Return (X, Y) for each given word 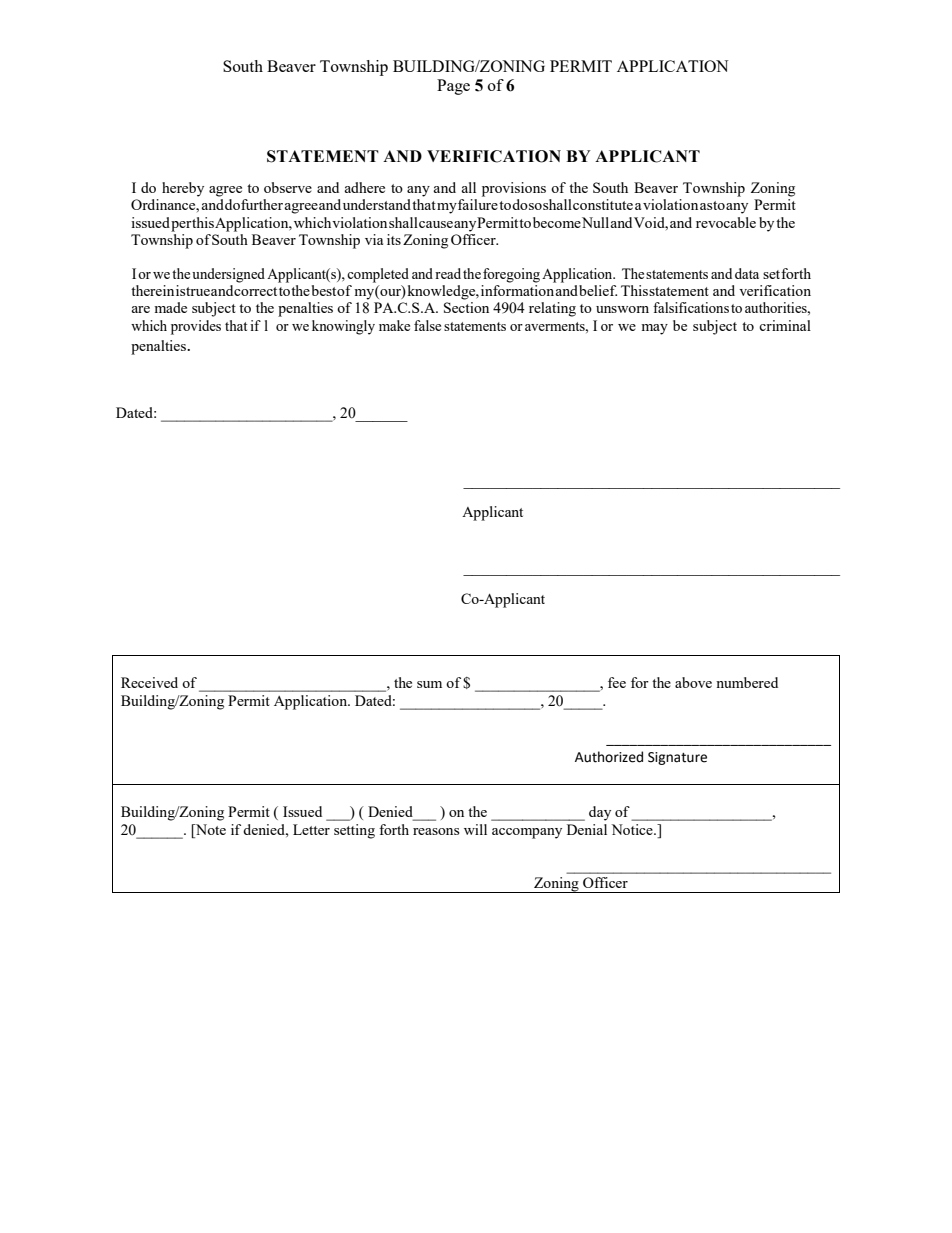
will (475, 829)
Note (210, 829)
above (693, 682)
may (654, 329)
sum (429, 684)
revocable (726, 222)
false (427, 325)
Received (149, 682)
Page (453, 87)
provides (196, 327)
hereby (183, 189)
